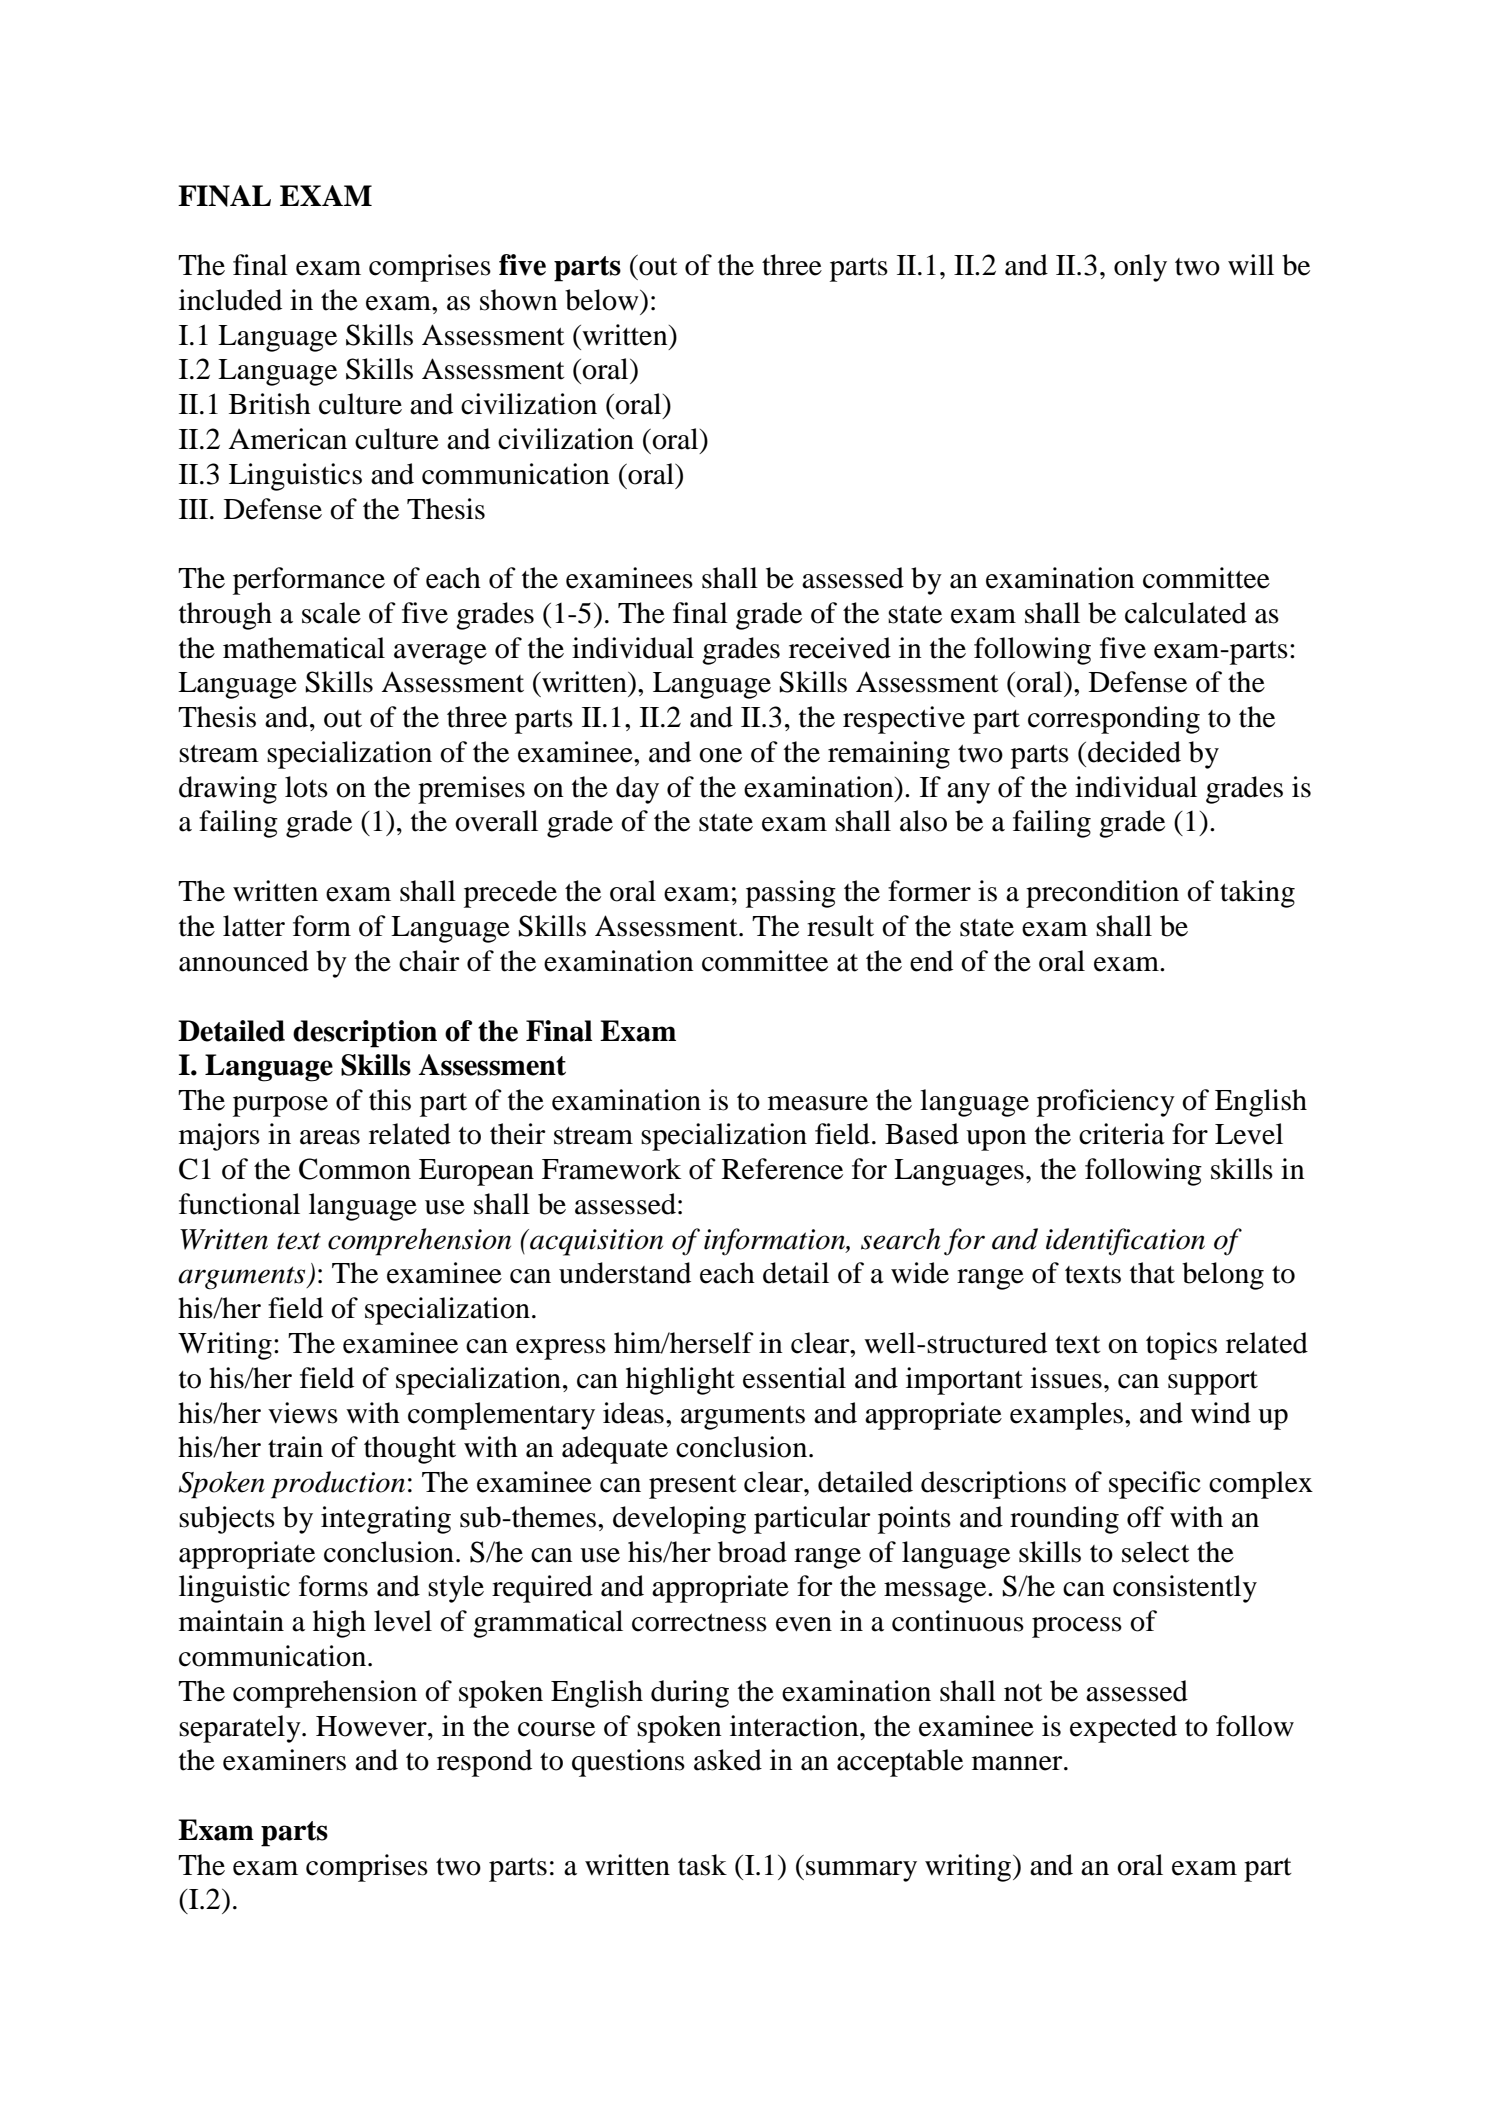 The height and width of the page is (2121, 1500). I want to click on purpose, so click(280, 1106).
